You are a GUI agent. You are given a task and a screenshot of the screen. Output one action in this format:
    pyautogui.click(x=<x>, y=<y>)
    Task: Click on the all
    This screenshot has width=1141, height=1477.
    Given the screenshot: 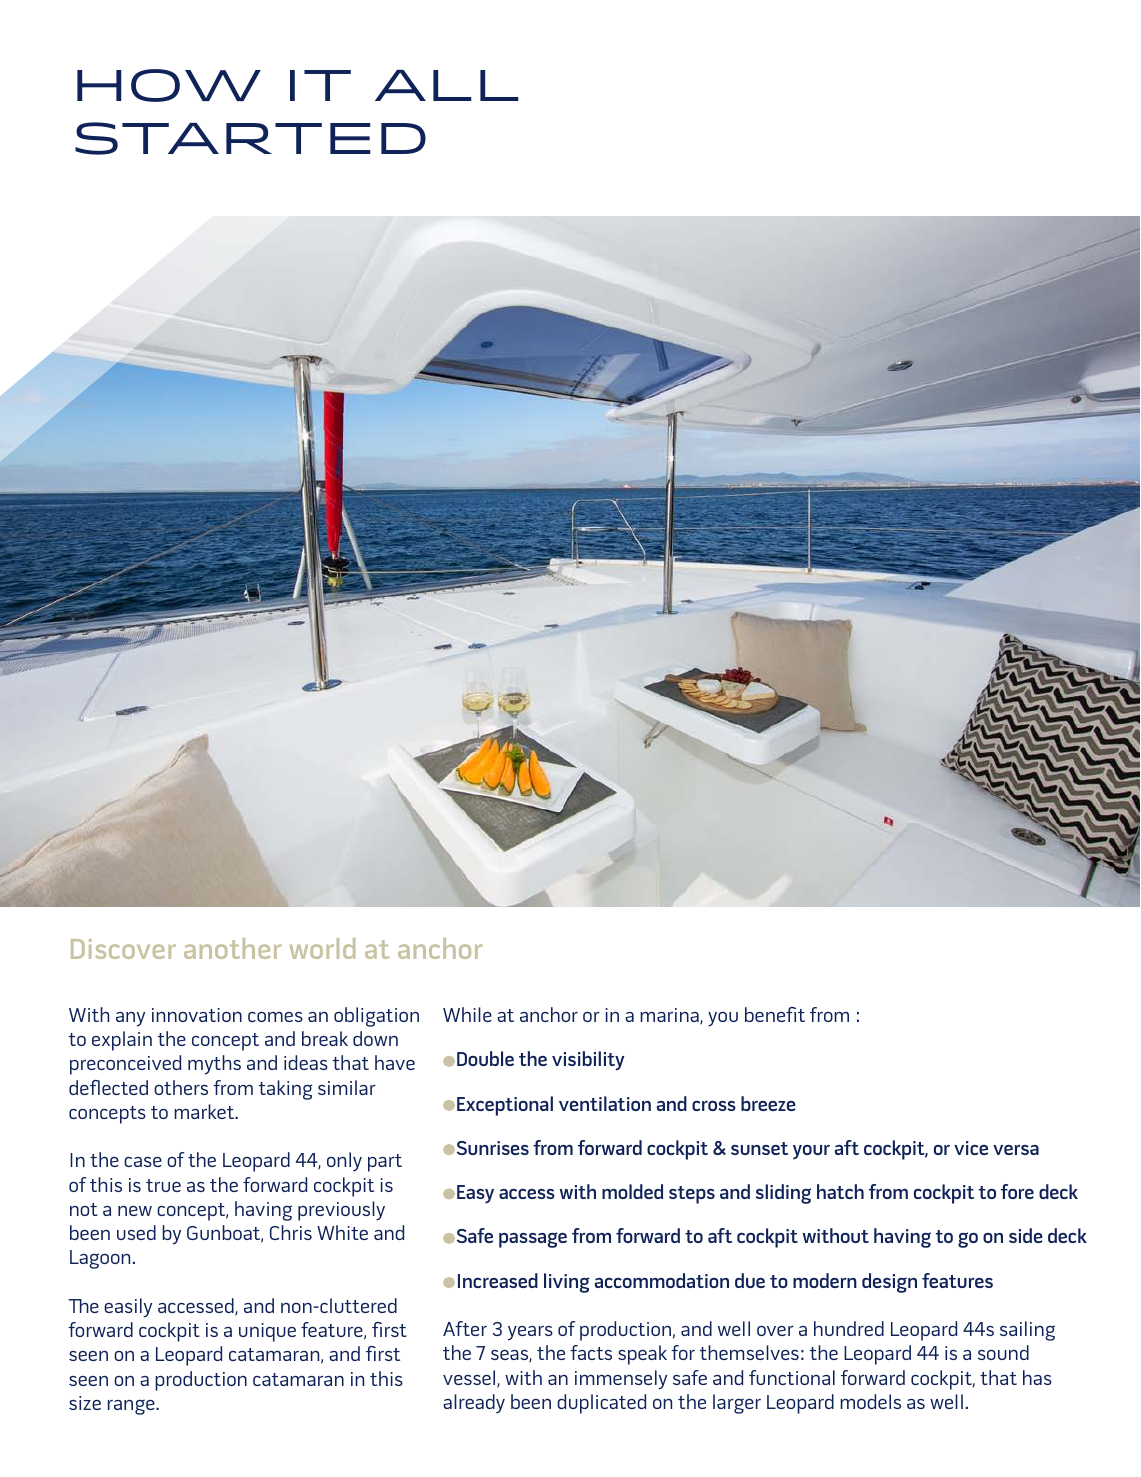 What is the action you would take?
    pyautogui.click(x=447, y=85)
